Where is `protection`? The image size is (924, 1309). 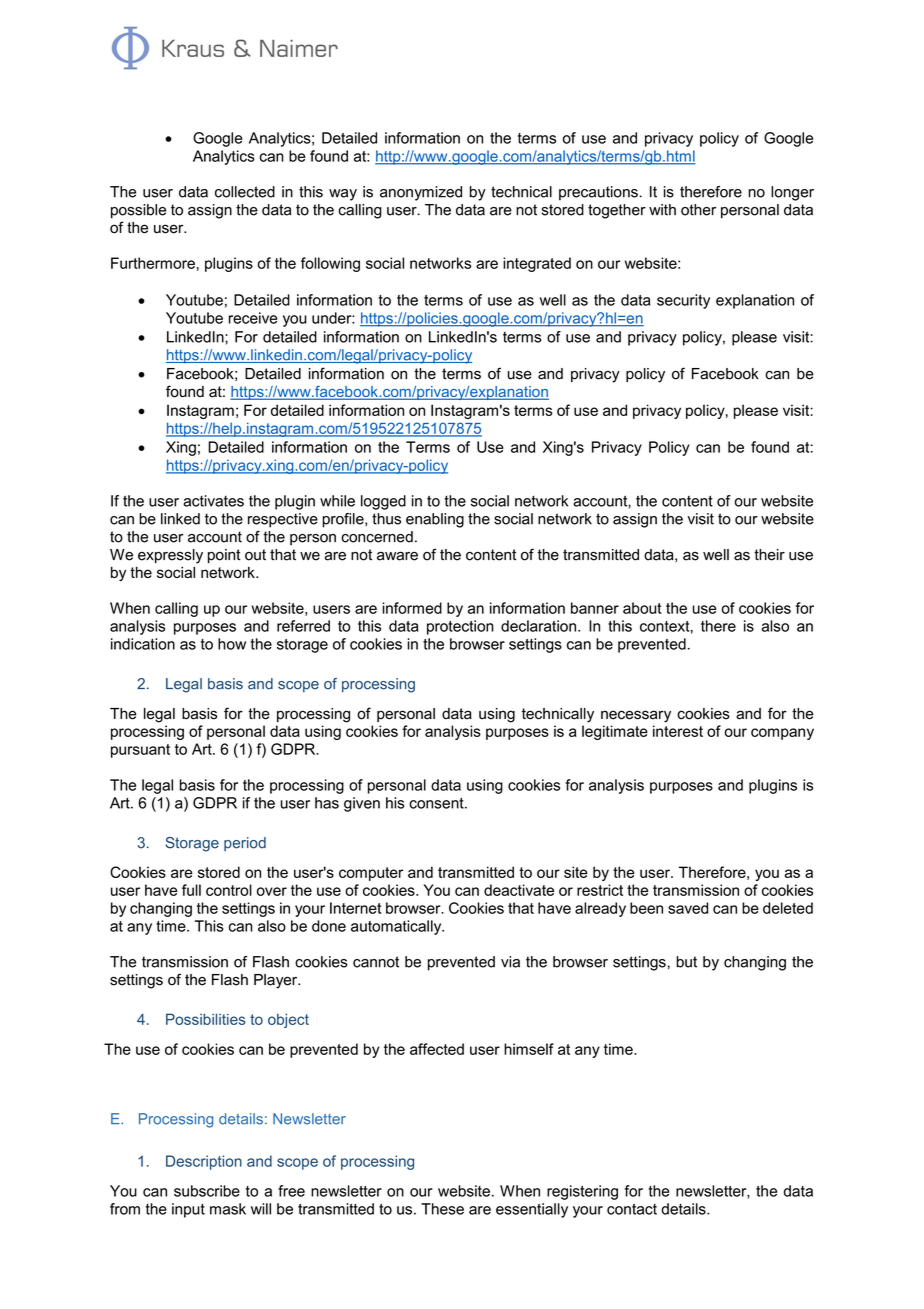 protection is located at coordinates (460, 627).
